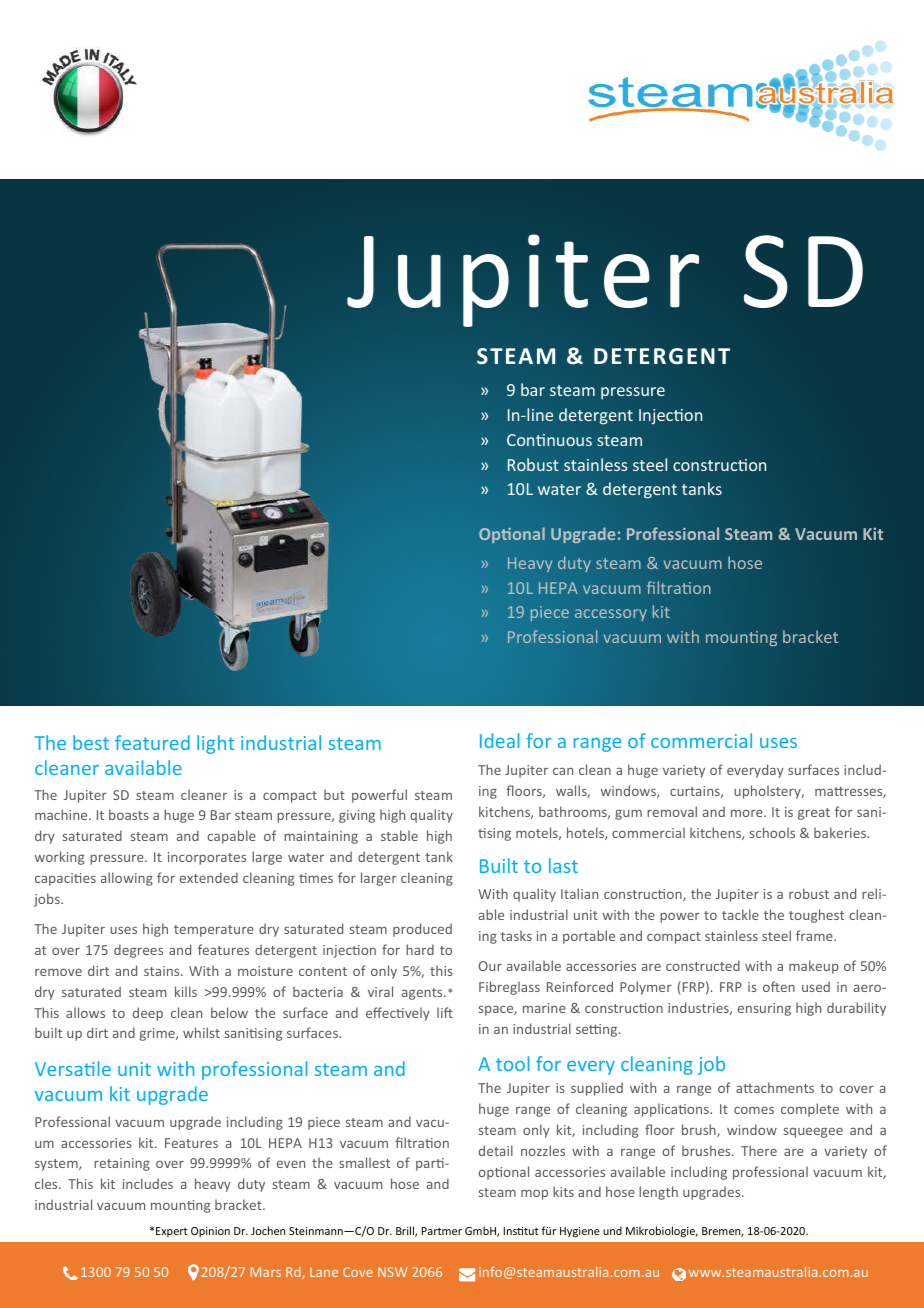  What do you see at coordinates (210, 1232) in the screenshot?
I see `Opinion` at bounding box center [210, 1232].
